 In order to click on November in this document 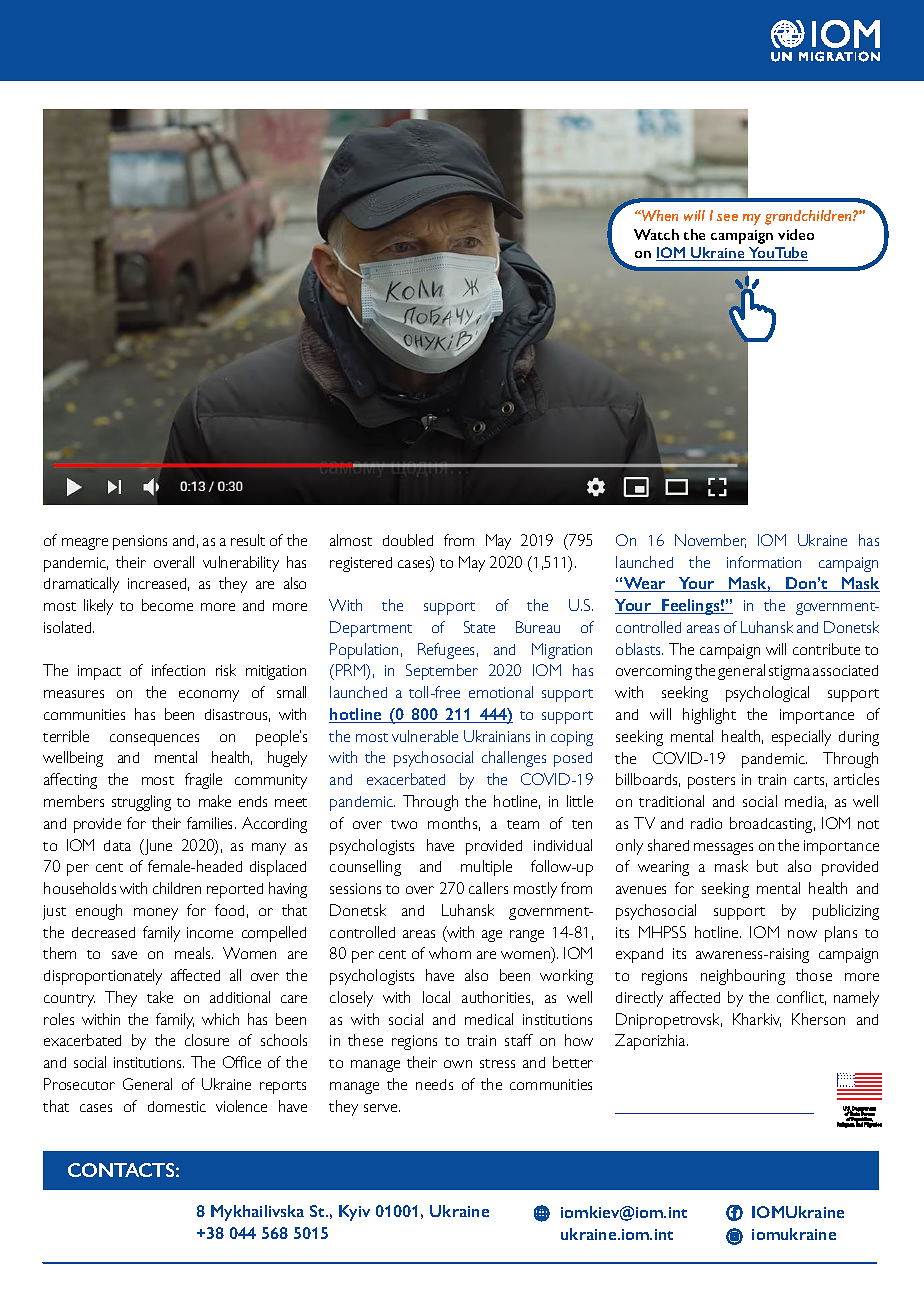, I will do `click(710, 541)`.
